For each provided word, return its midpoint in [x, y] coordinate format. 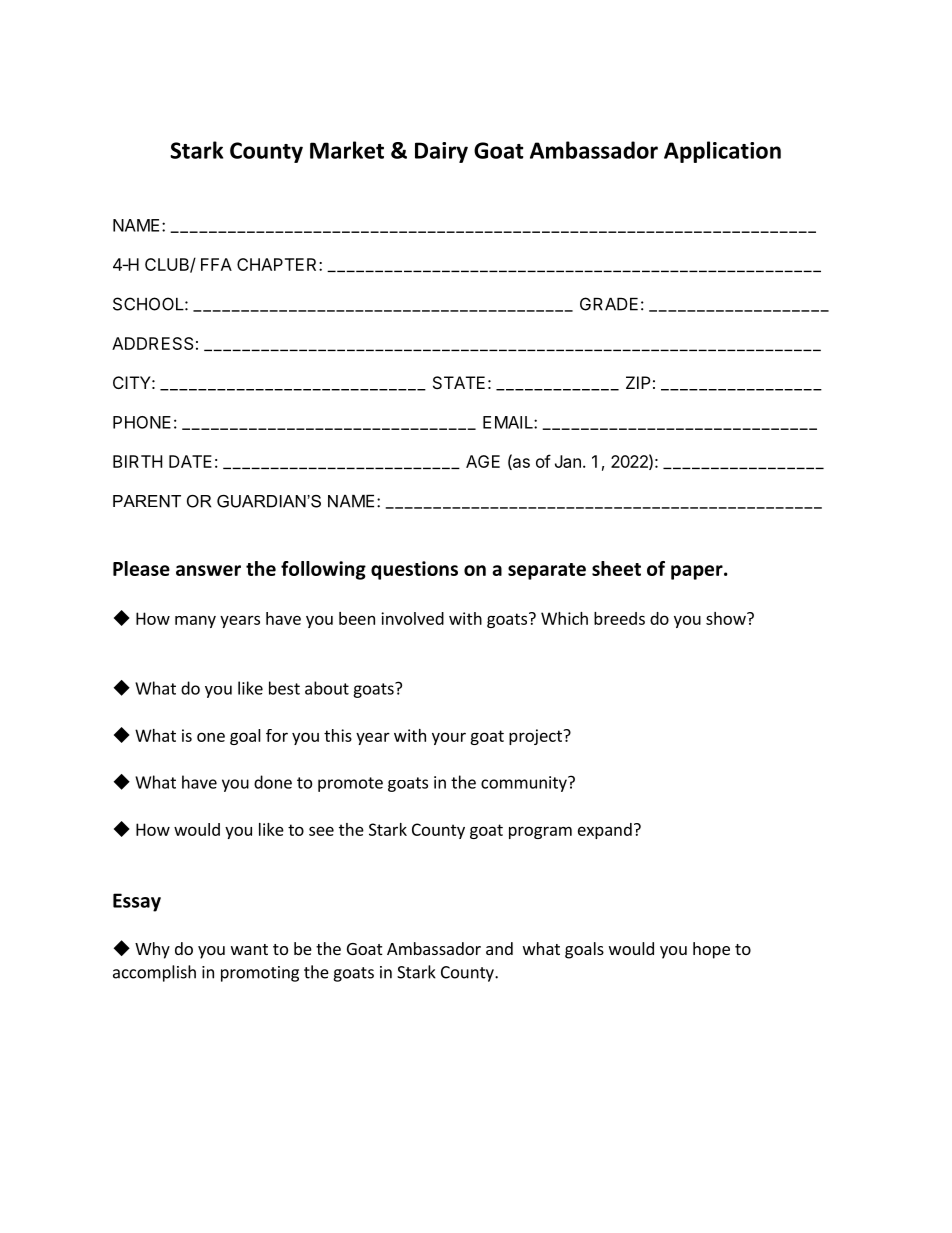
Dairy [441, 152]
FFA [216, 264]
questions [414, 570]
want [249, 949]
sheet [616, 568]
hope [711, 950]
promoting [260, 974]
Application [722, 152]
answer [208, 570]
